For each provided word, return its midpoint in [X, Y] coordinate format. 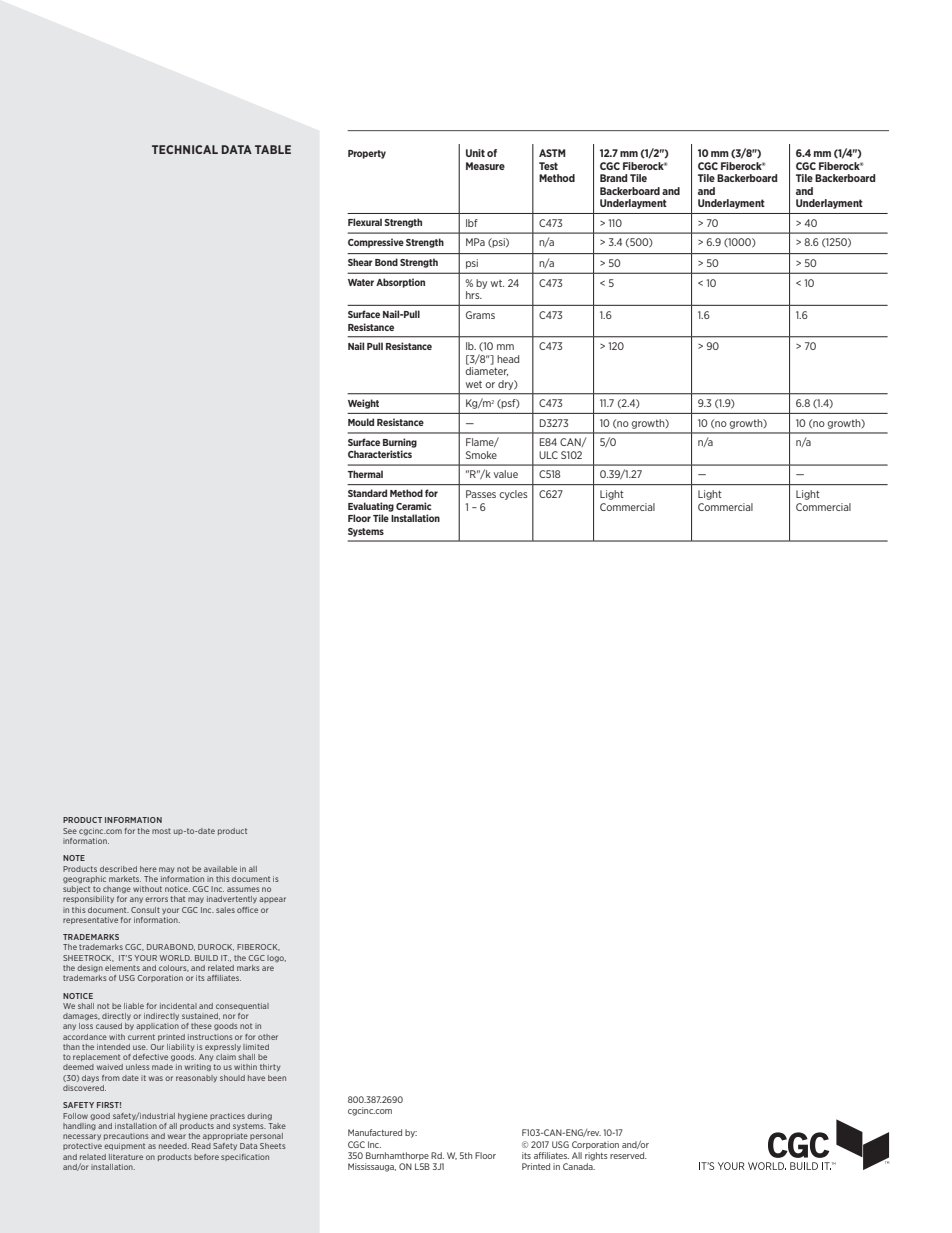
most [161, 831]
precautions [126, 1136]
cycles [513, 495]
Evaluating [371, 507]
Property [367, 154]
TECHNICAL [185, 149]
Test [548, 166]
